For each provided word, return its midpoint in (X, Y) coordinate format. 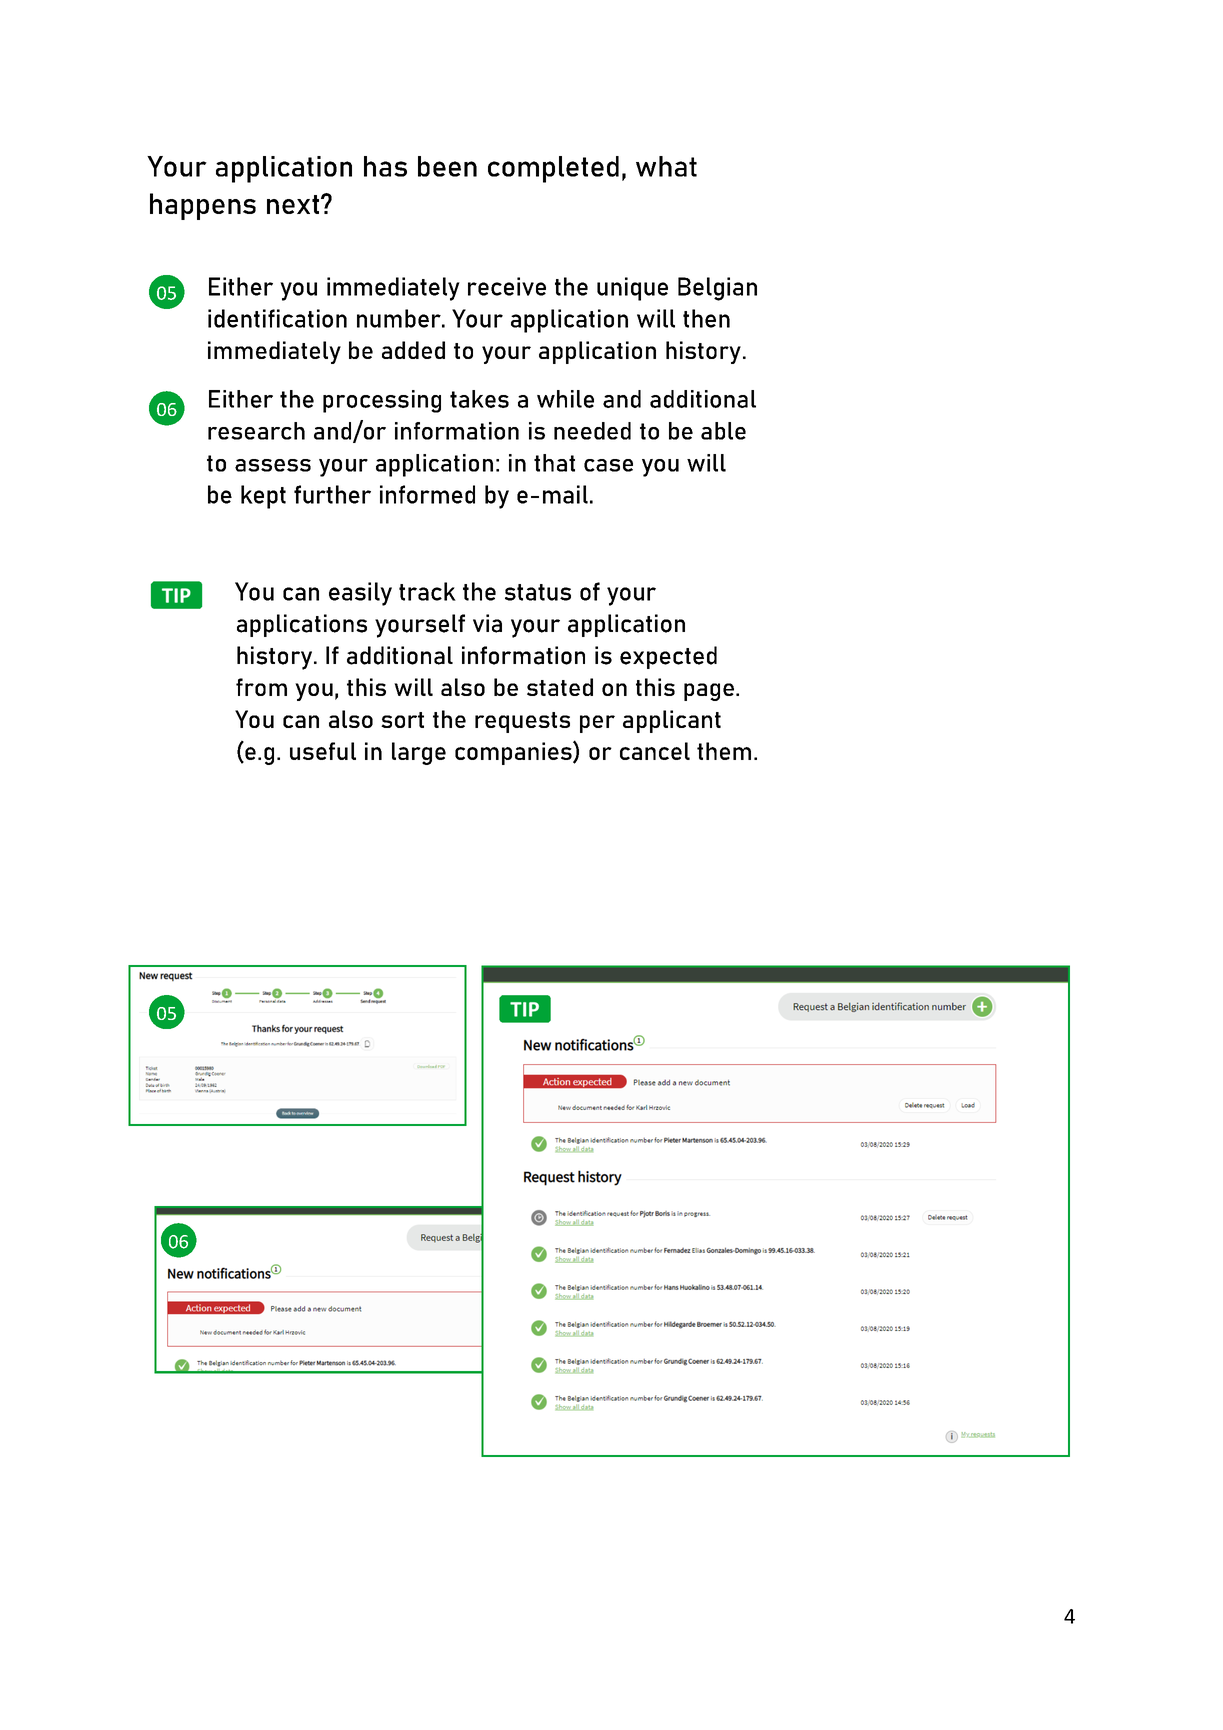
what (666, 166)
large (419, 753)
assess (273, 465)
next (294, 204)
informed (427, 494)
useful (323, 751)
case (608, 465)
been (447, 166)
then (706, 318)
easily (360, 594)
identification (277, 318)
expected (668, 657)
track (427, 591)
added (413, 350)
